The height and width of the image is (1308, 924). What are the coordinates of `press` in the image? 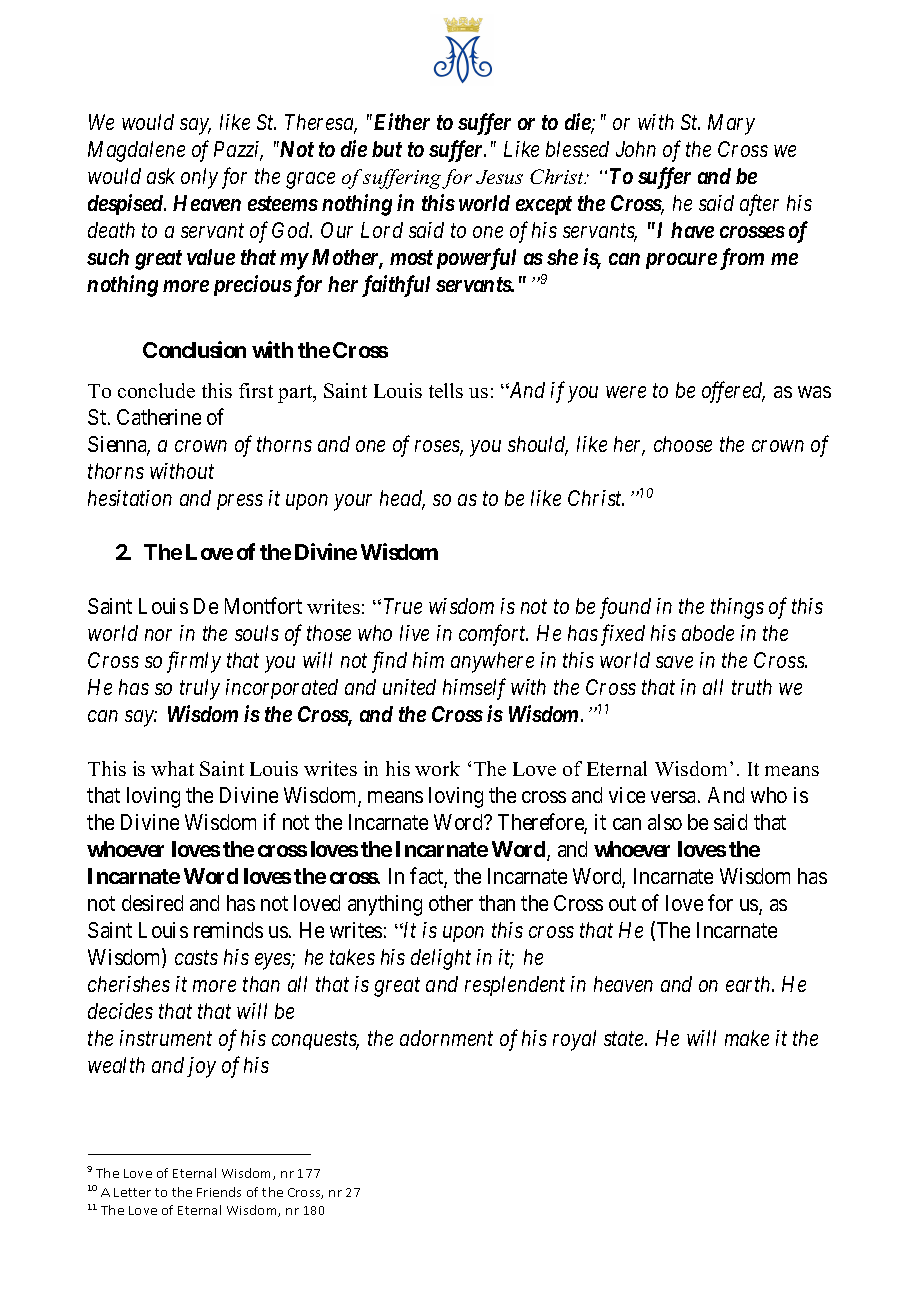 It's located at (240, 502).
